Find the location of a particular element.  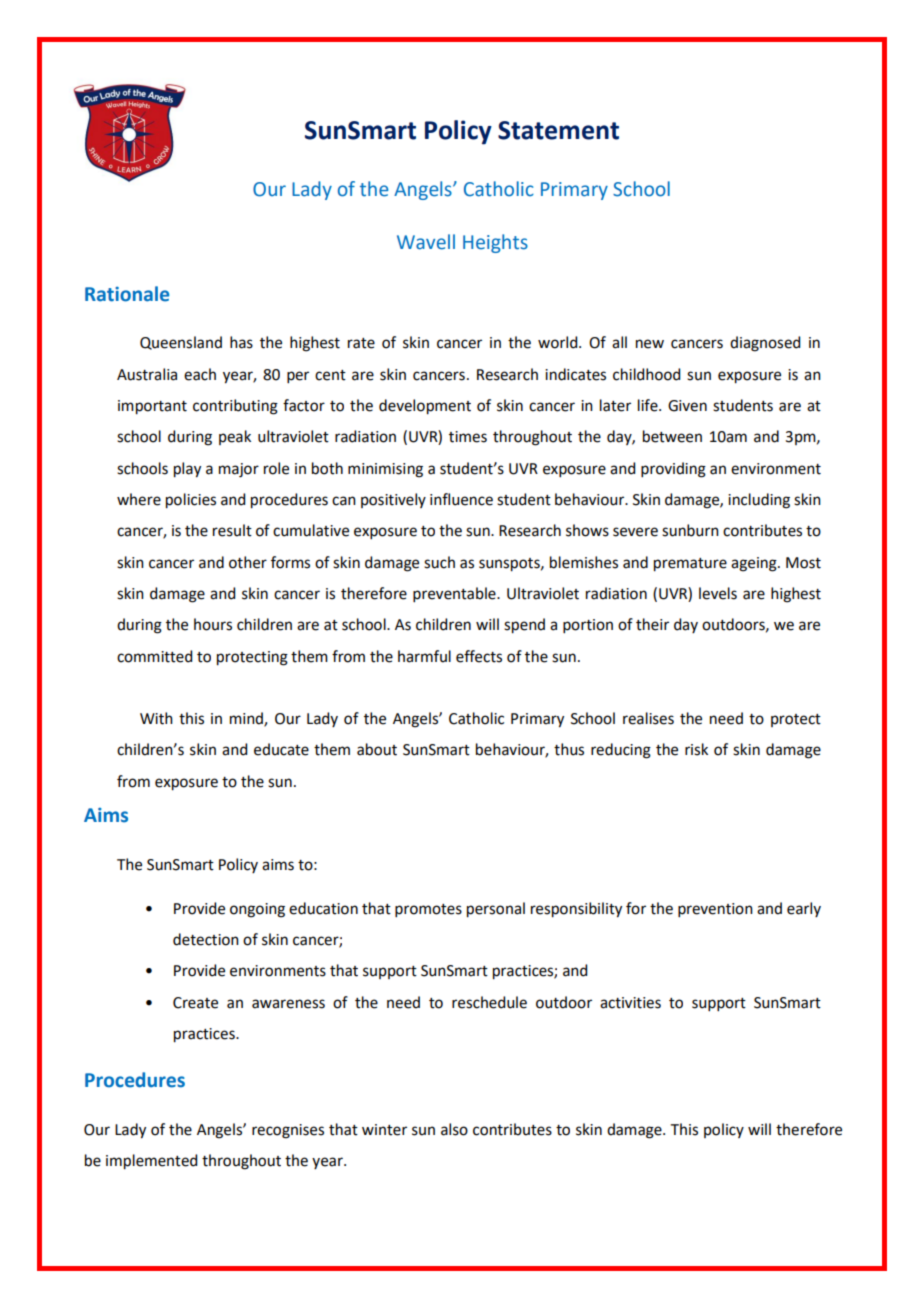

personal is located at coordinates (496, 910).
